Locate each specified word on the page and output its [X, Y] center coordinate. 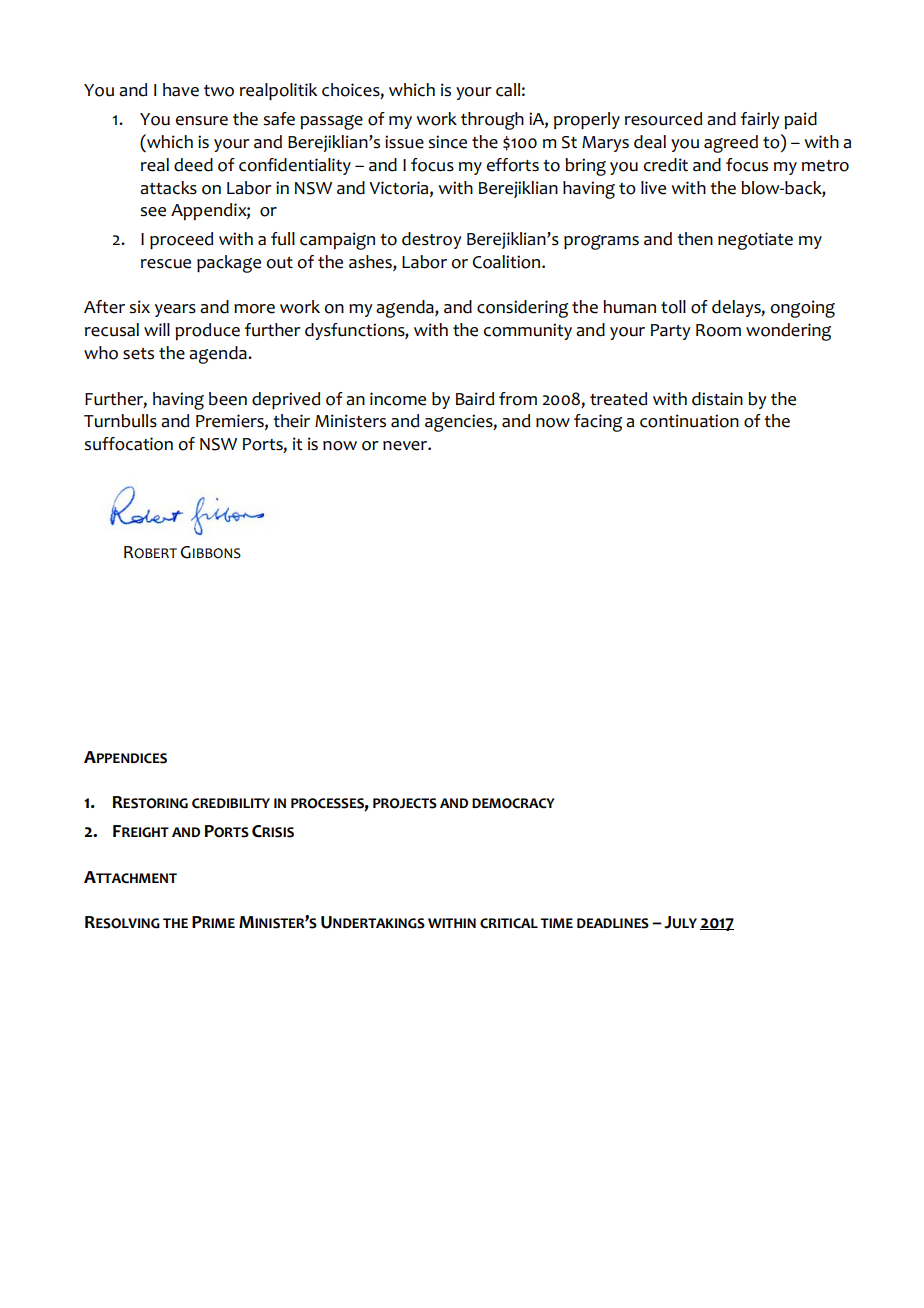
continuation [689, 421]
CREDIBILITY [231, 803]
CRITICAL [509, 923]
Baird [475, 399]
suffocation [128, 444]
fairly [760, 120]
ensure [202, 121]
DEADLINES [613, 923]
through [492, 121]
